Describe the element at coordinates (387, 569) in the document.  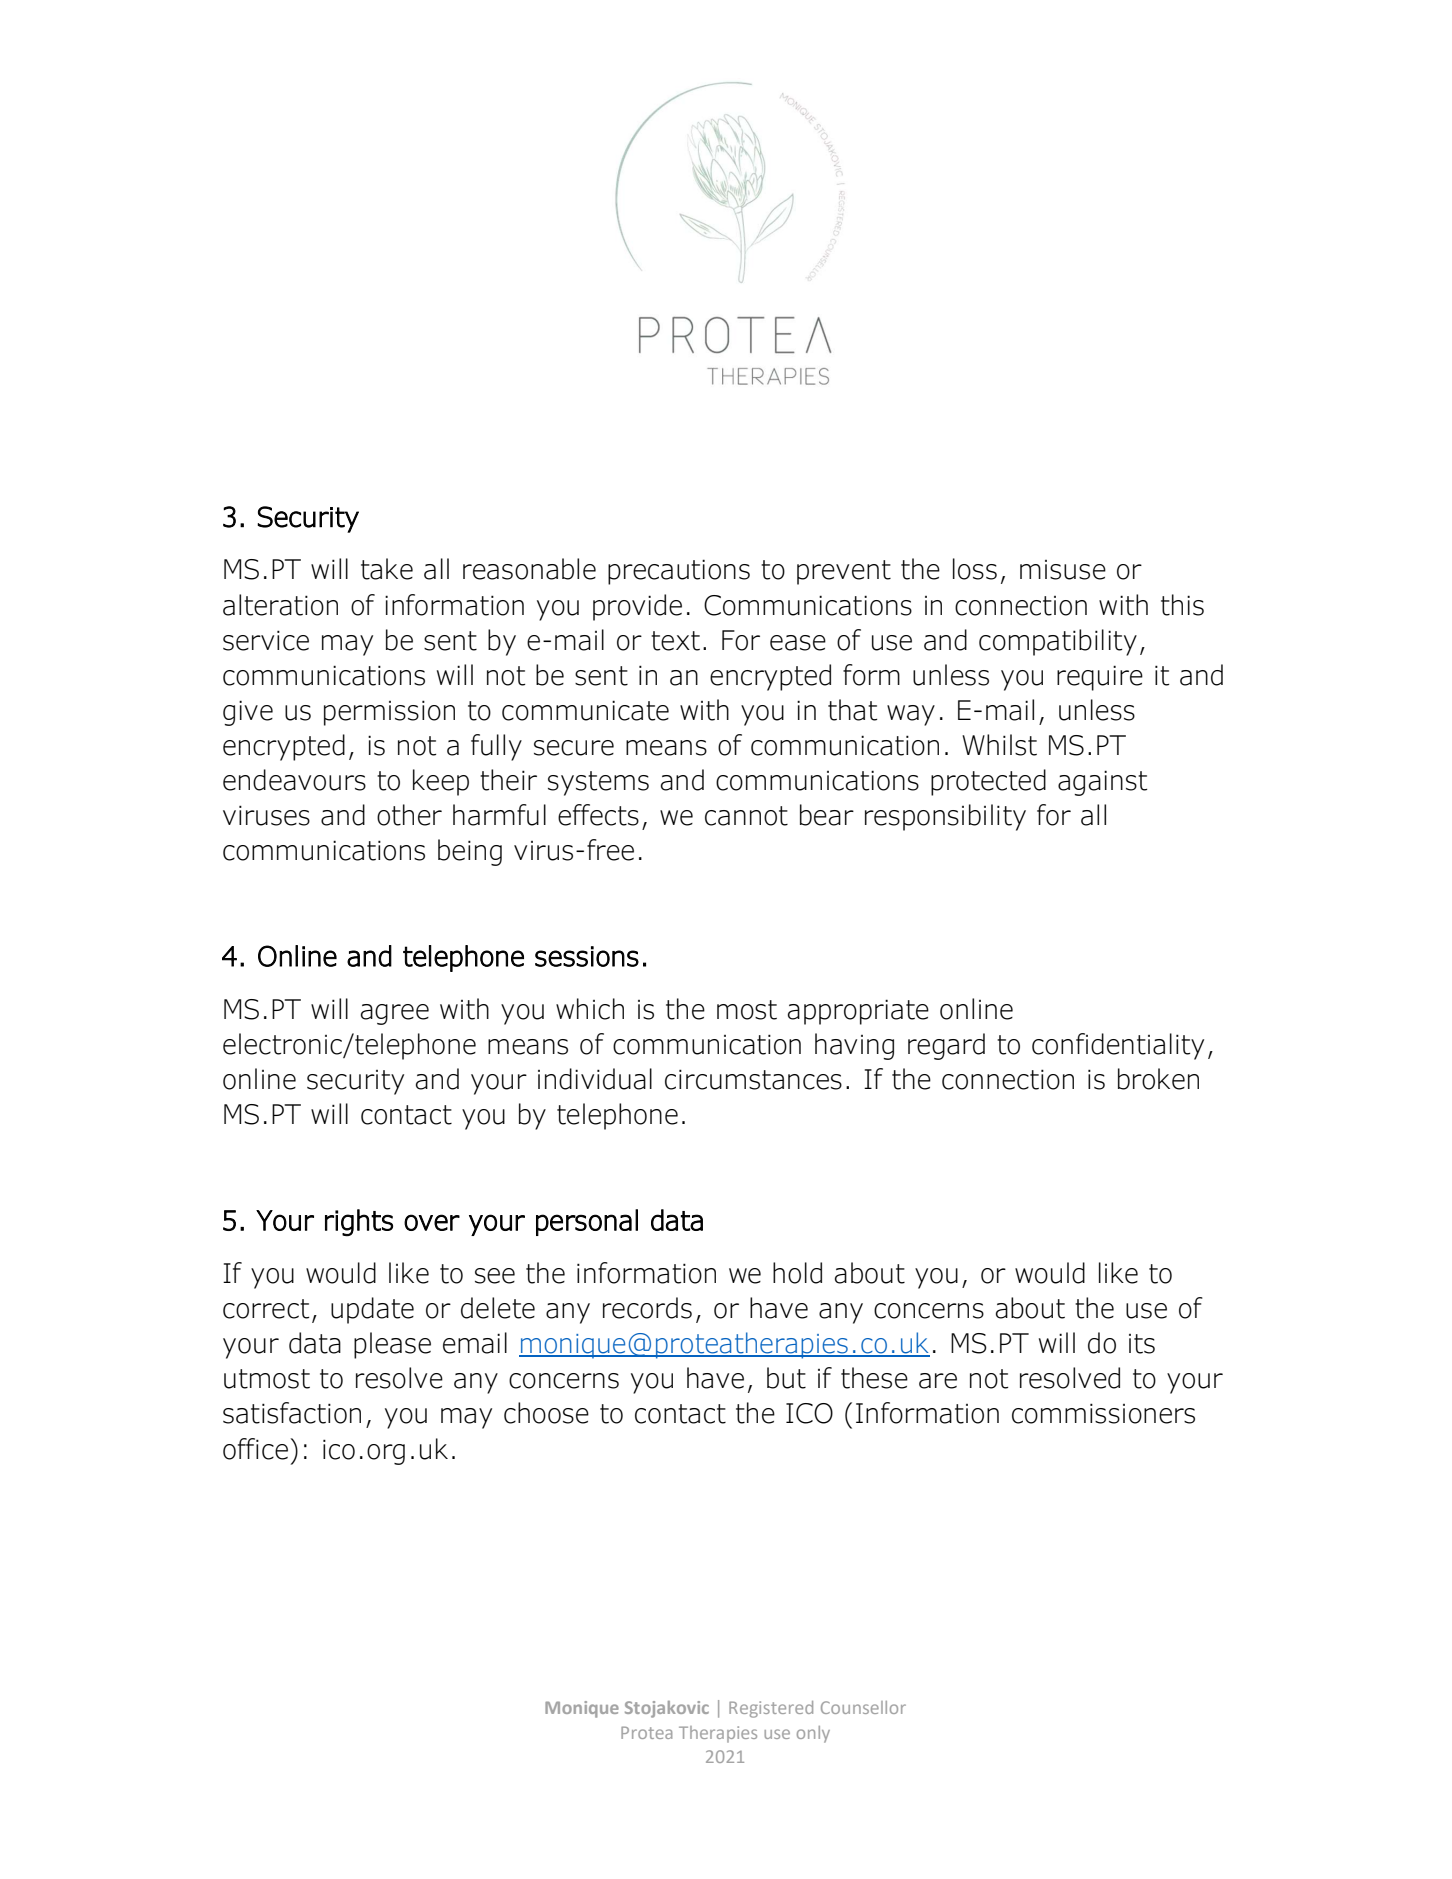
I see `take` at that location.
